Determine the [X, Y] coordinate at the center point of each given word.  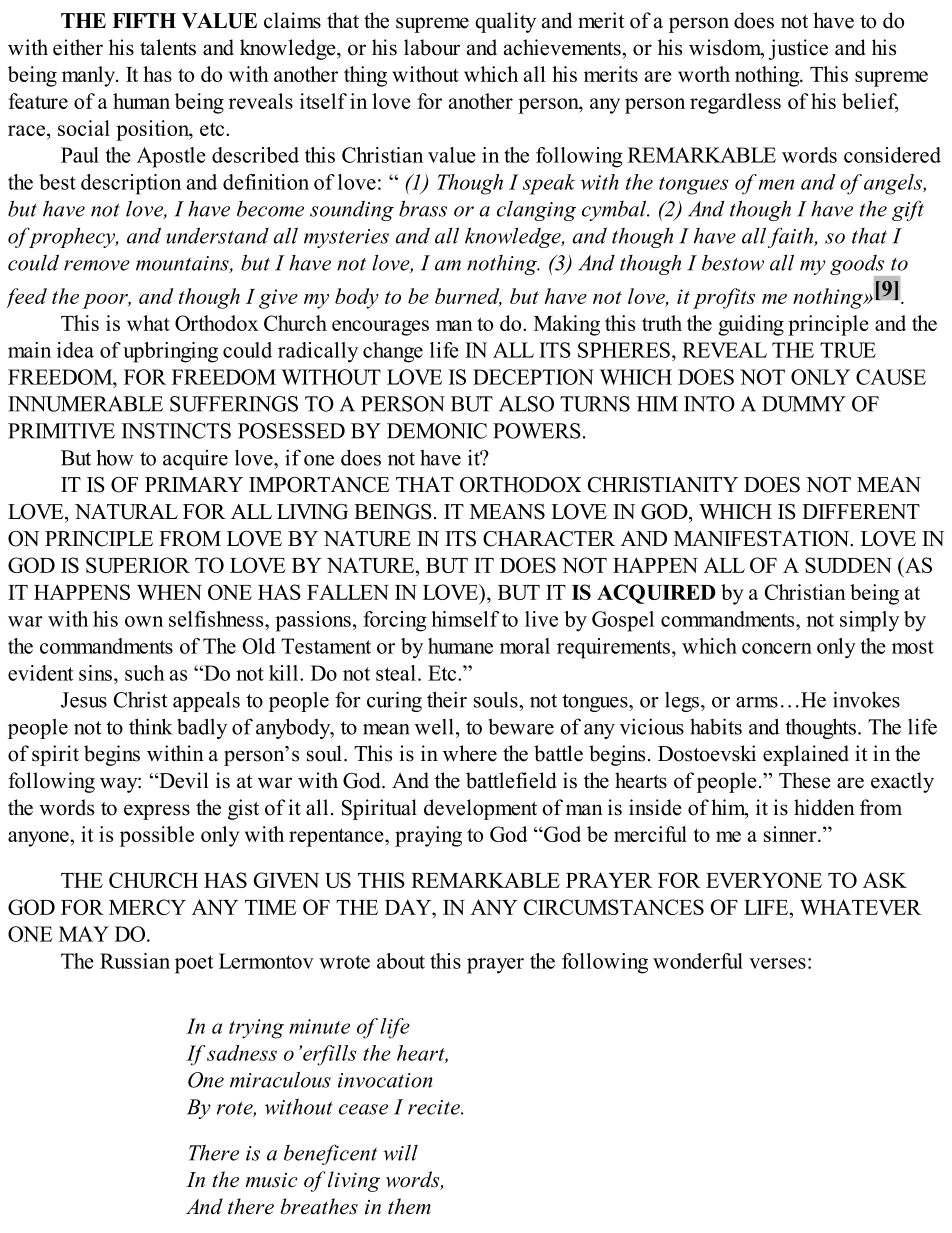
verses [777, 963]
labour [432, 47]
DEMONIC [437, 431]
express [157, 812]
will [400, 1152]
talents [168, 47]
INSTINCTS [176, 431]
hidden [824, 807]
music [271, 1180]
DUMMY [804, 404]
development [480, 809]
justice [798, 49]
